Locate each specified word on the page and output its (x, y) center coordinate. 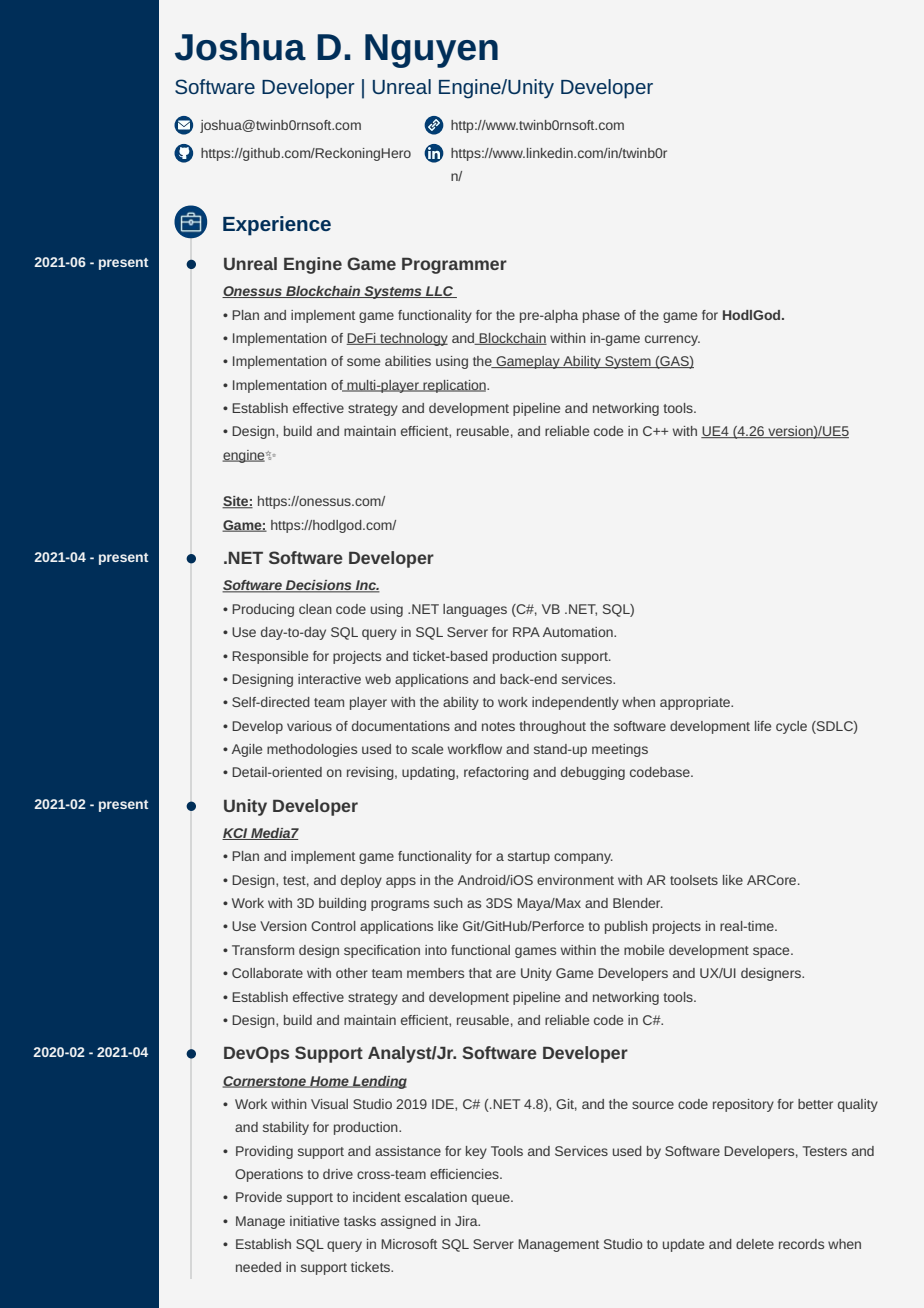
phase (601, 316)
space (772, 952)
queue (492, 1199)
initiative (314, 1221)
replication (454, 386)
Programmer (454, 265)
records (801, 1244)
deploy (361, 881)
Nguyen (431, 51)
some (363, 362)
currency (672, 340)
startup (529, 858)
